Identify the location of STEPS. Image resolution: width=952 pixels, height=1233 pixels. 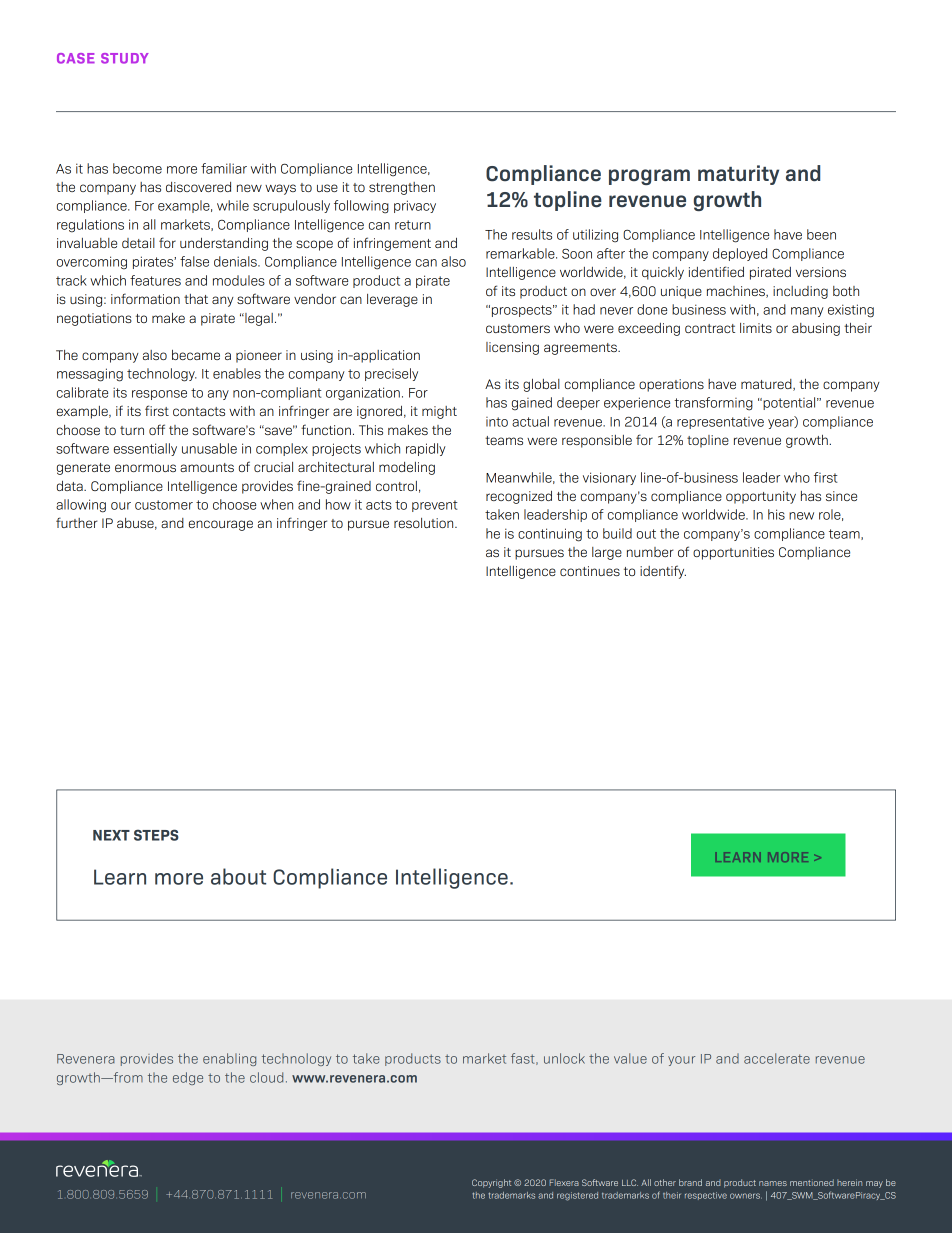
(156, 835).
